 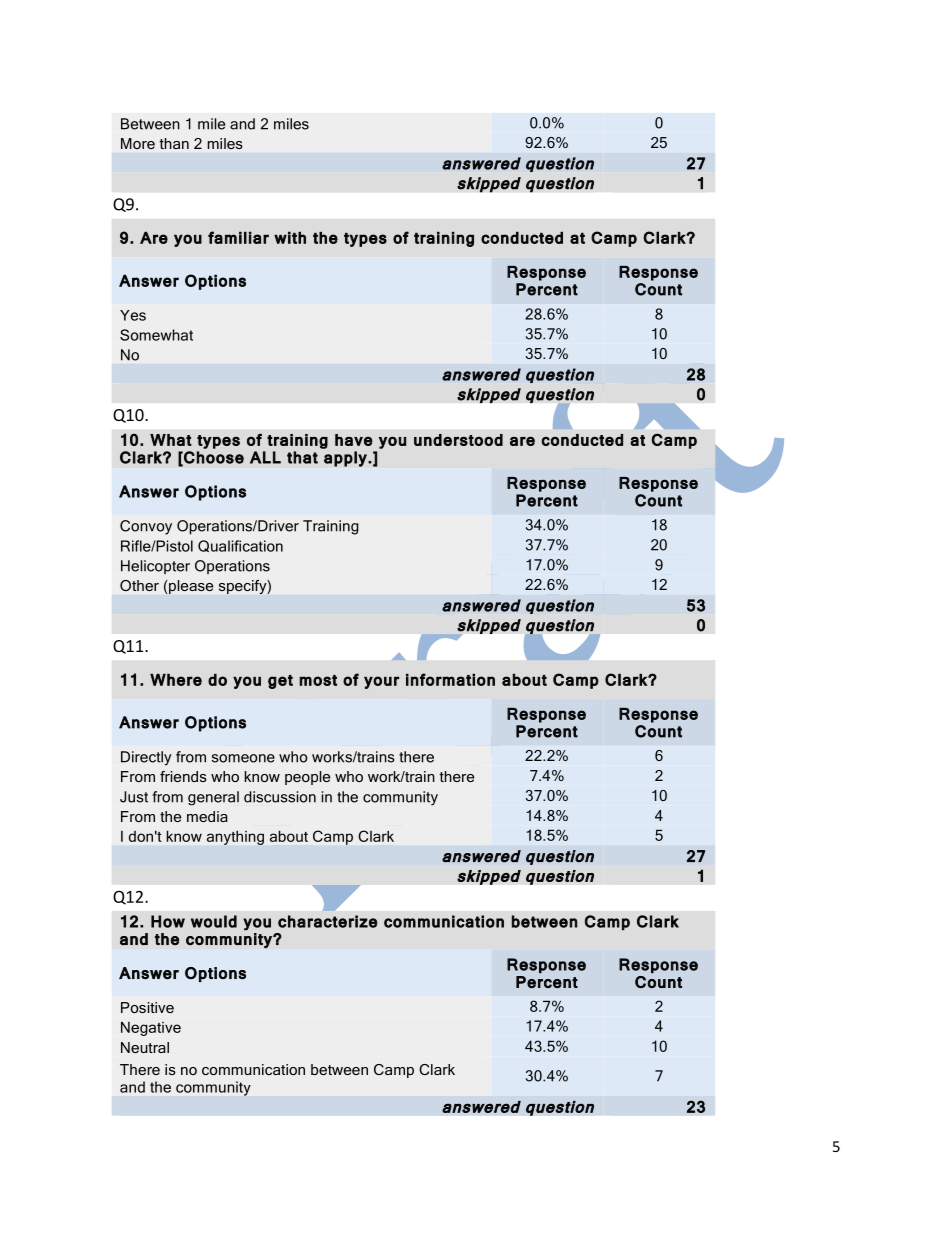 What do you see at coordinates (238, 237) in the page?
I see `familiar` at bounding box center [238, 237].
